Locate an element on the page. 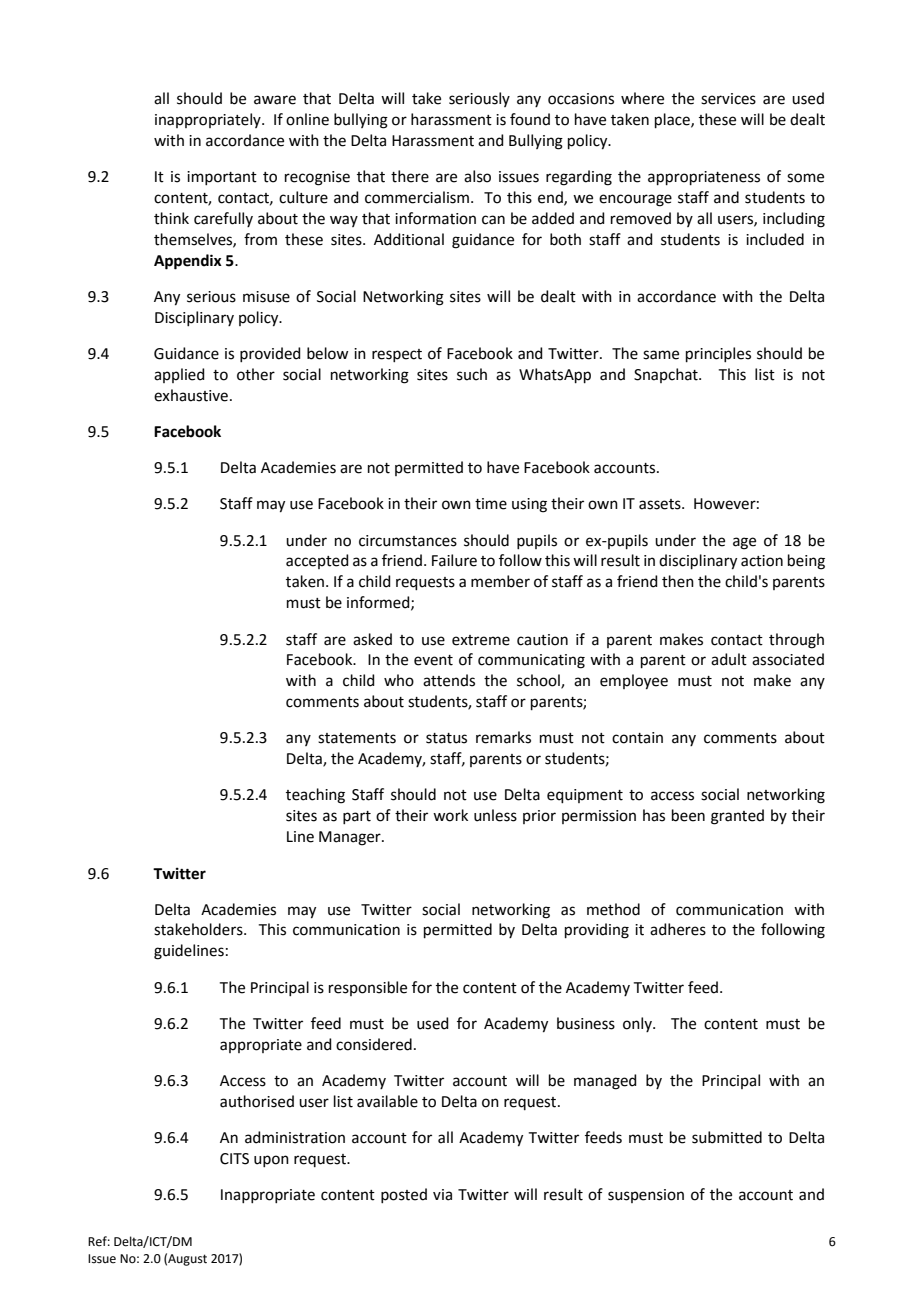 This page has width=924, height=1308. services is located at coordinates (728, 99).
